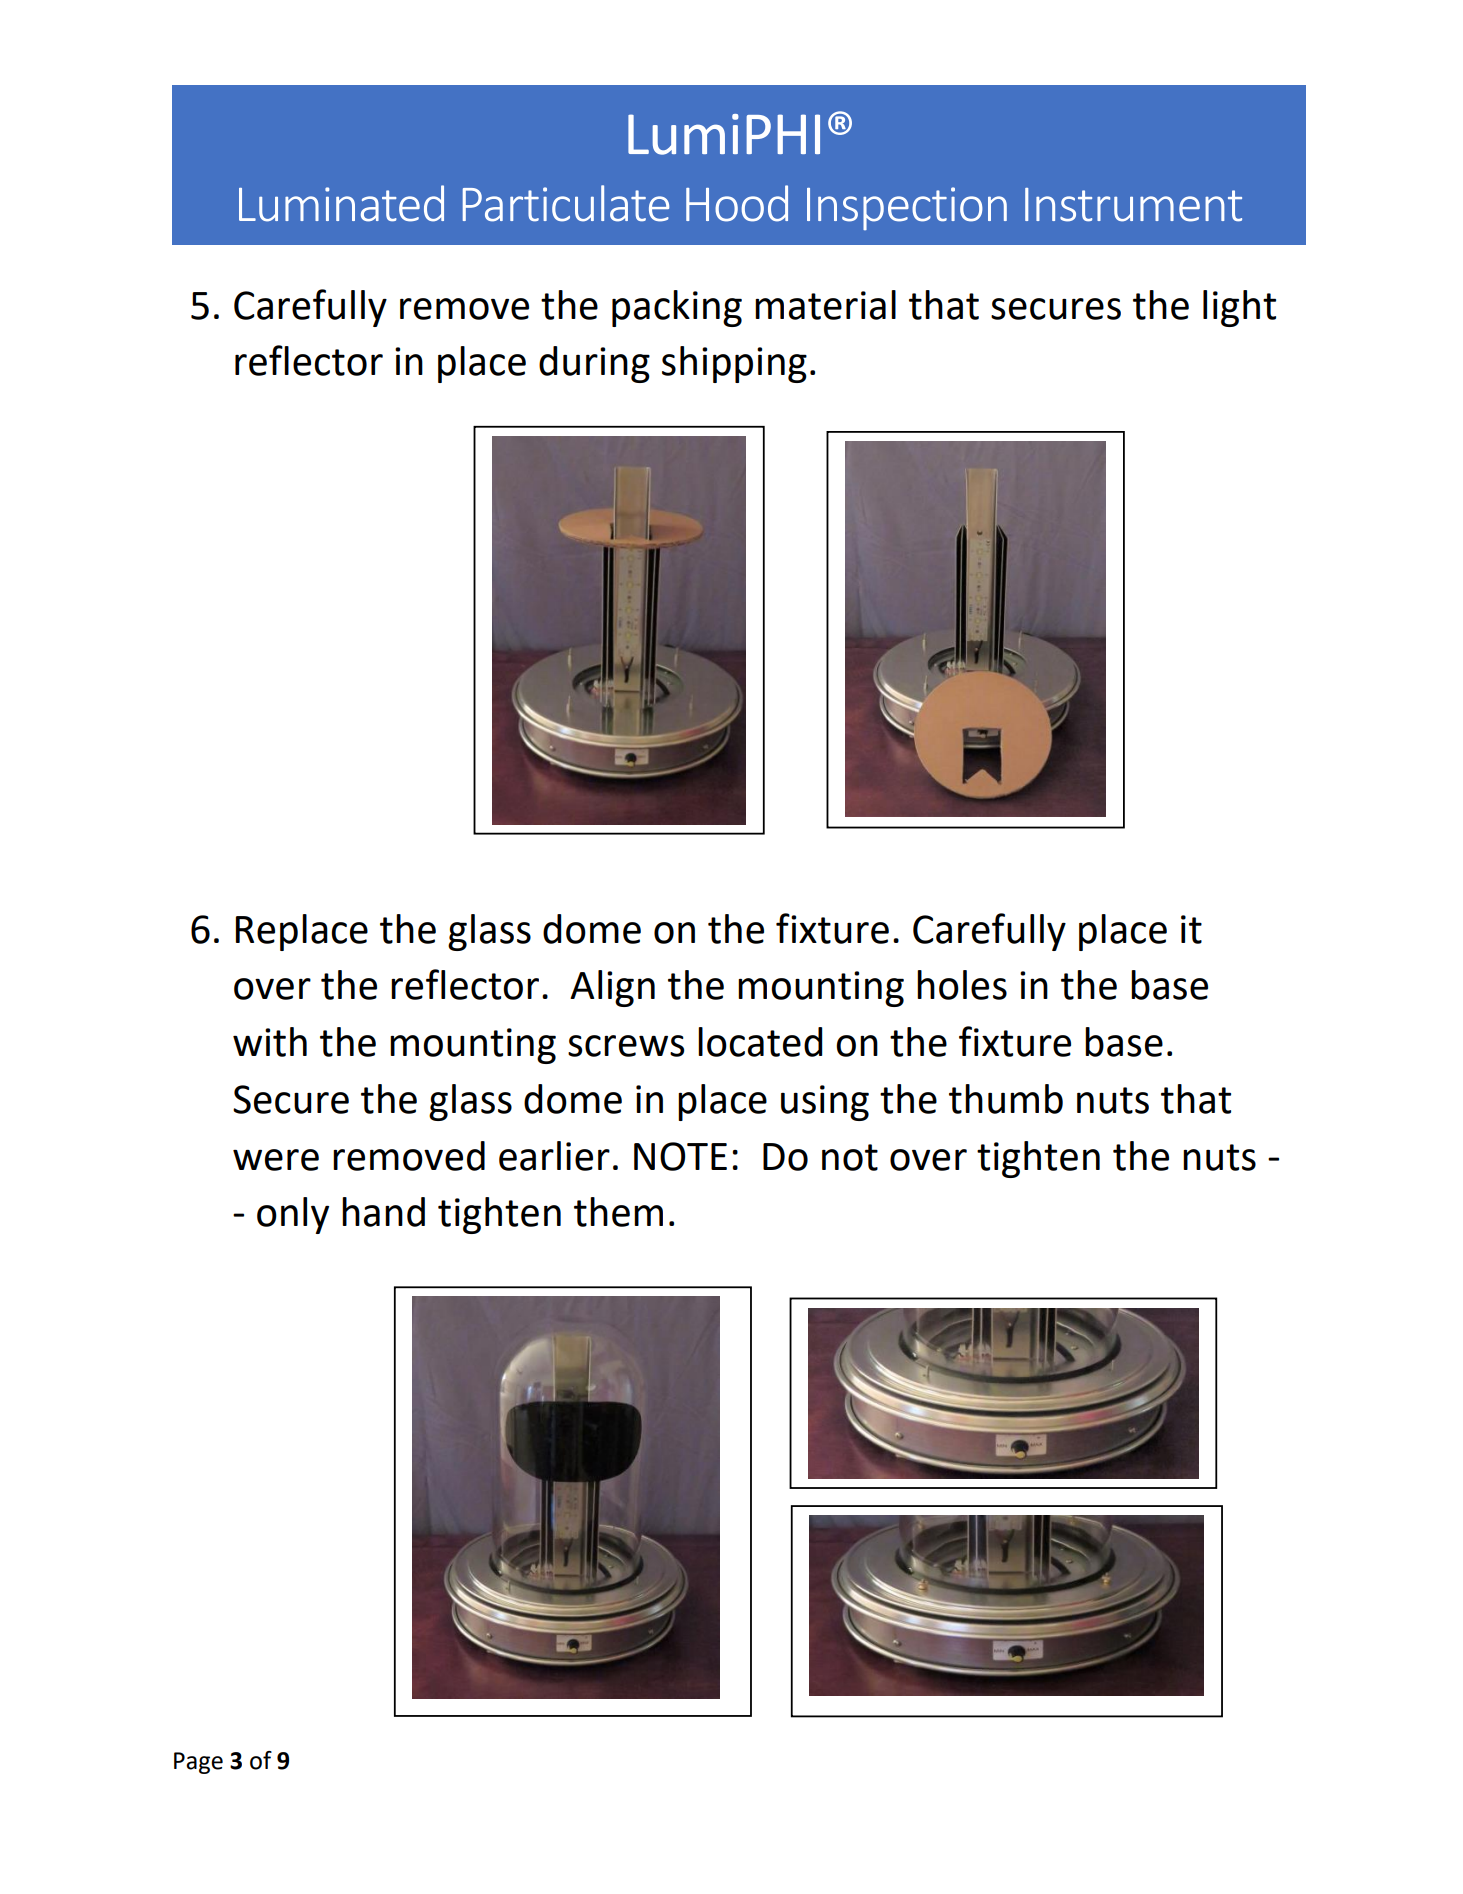 The width and height of the image is (1463, 1894). I want to click on Hood, so click(737, 203).
